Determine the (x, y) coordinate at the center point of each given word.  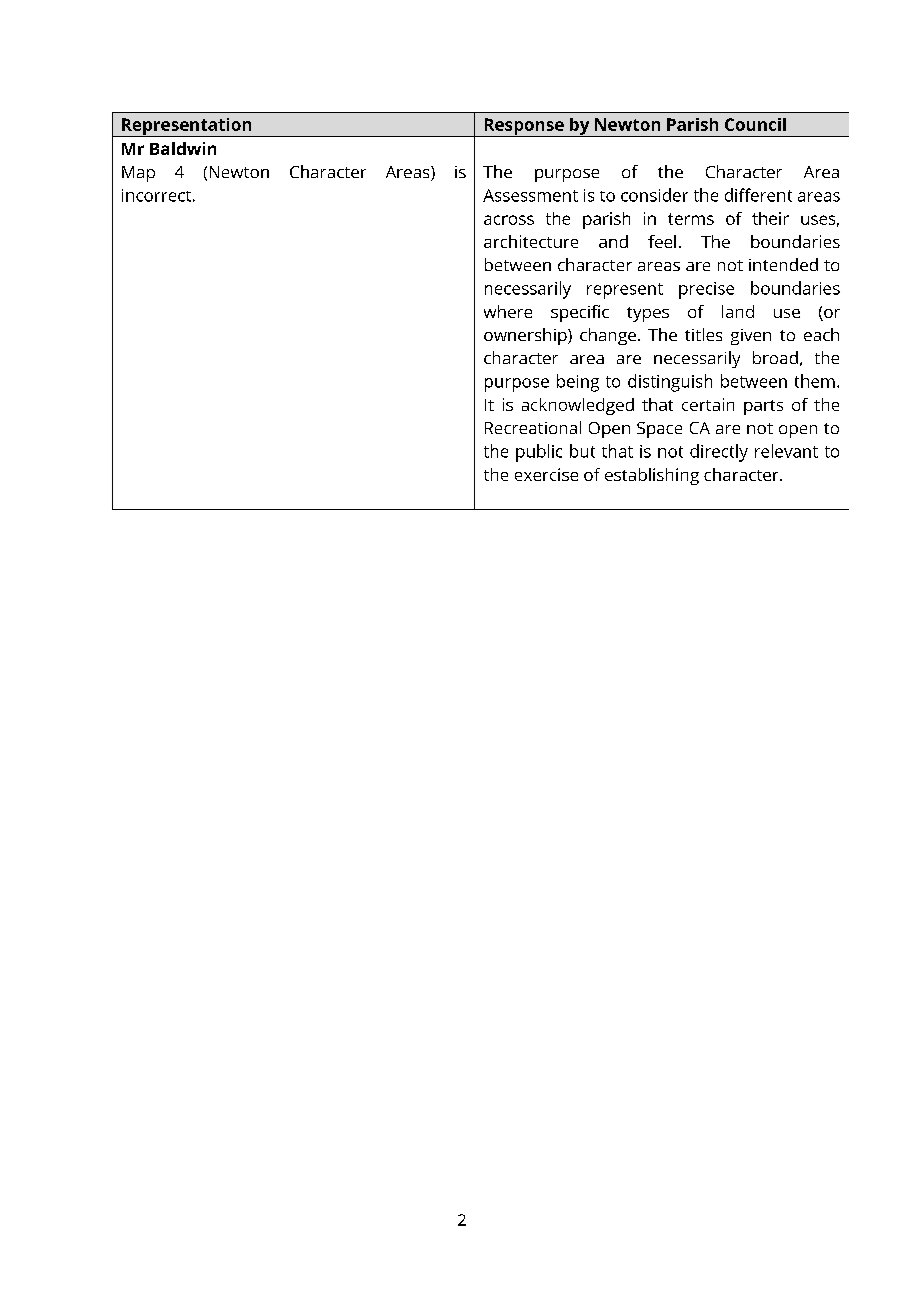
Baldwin (183, 148)
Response (524, 127)
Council (755, 124)
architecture (531, 241)
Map (138, 174)
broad (775, 357)
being (578, 383)
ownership (526, 336)
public (539, 453)
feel (662, 241)
